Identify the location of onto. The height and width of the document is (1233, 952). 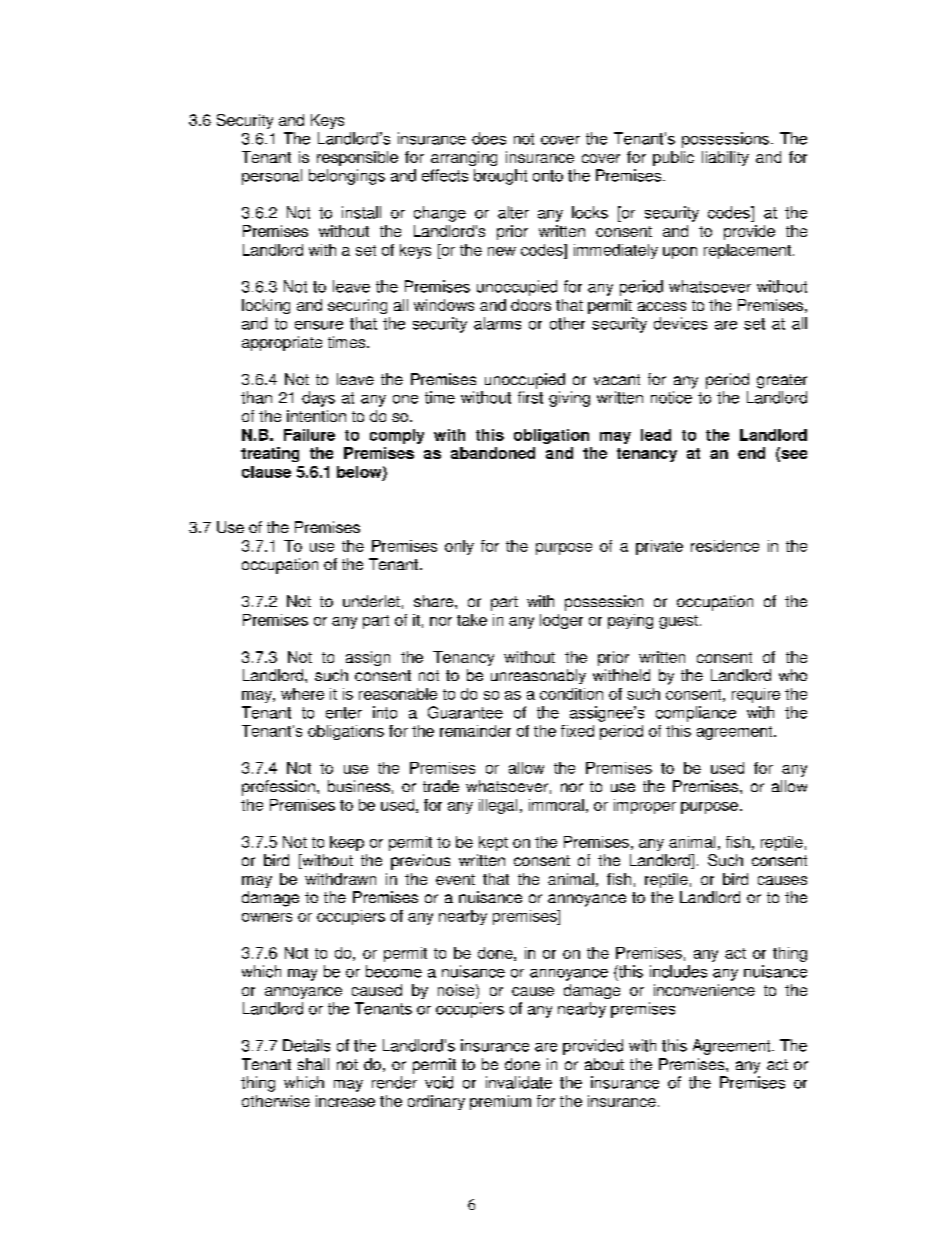
(548, 176).
